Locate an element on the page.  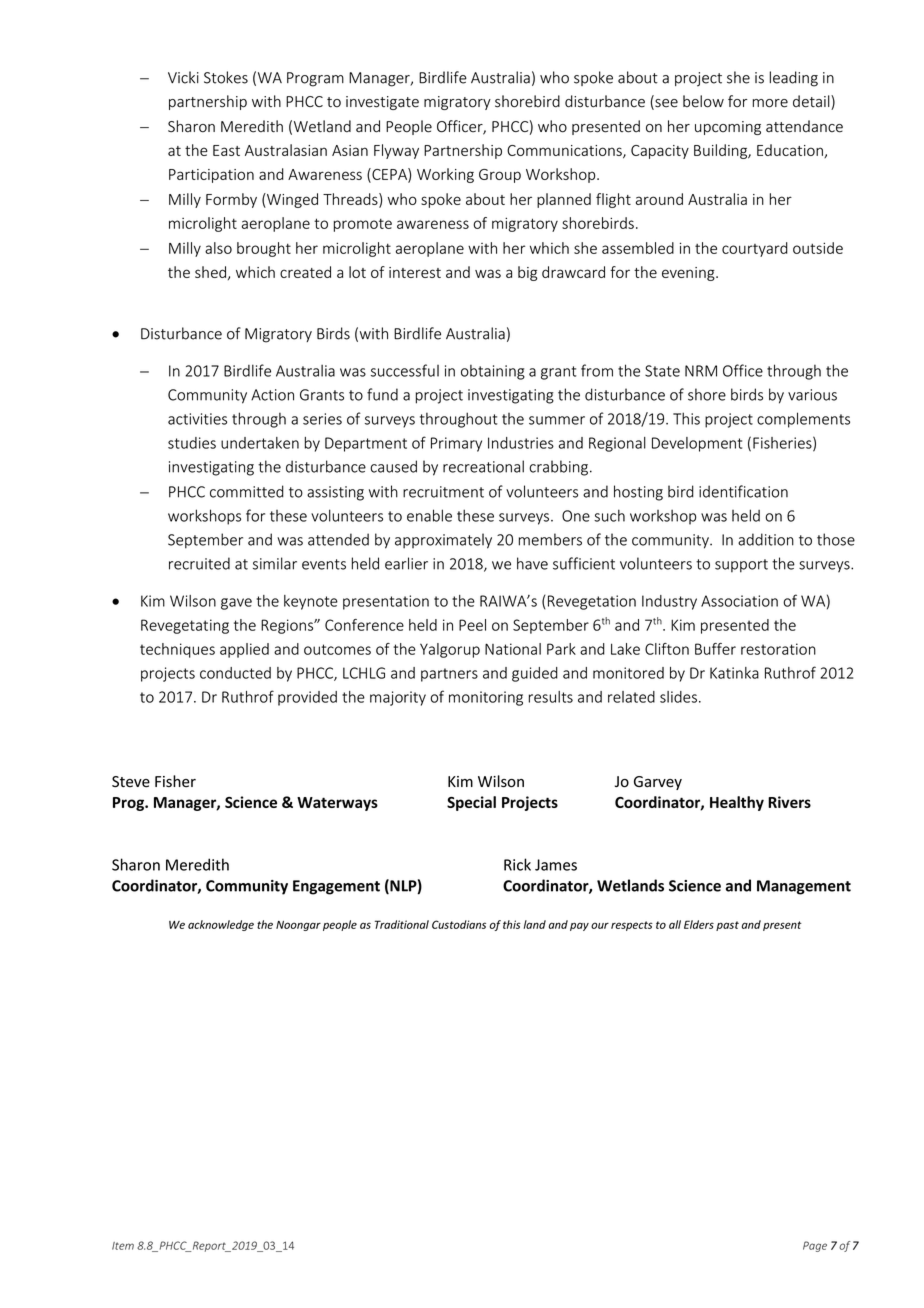
National is located at coordinates (513, 649).
